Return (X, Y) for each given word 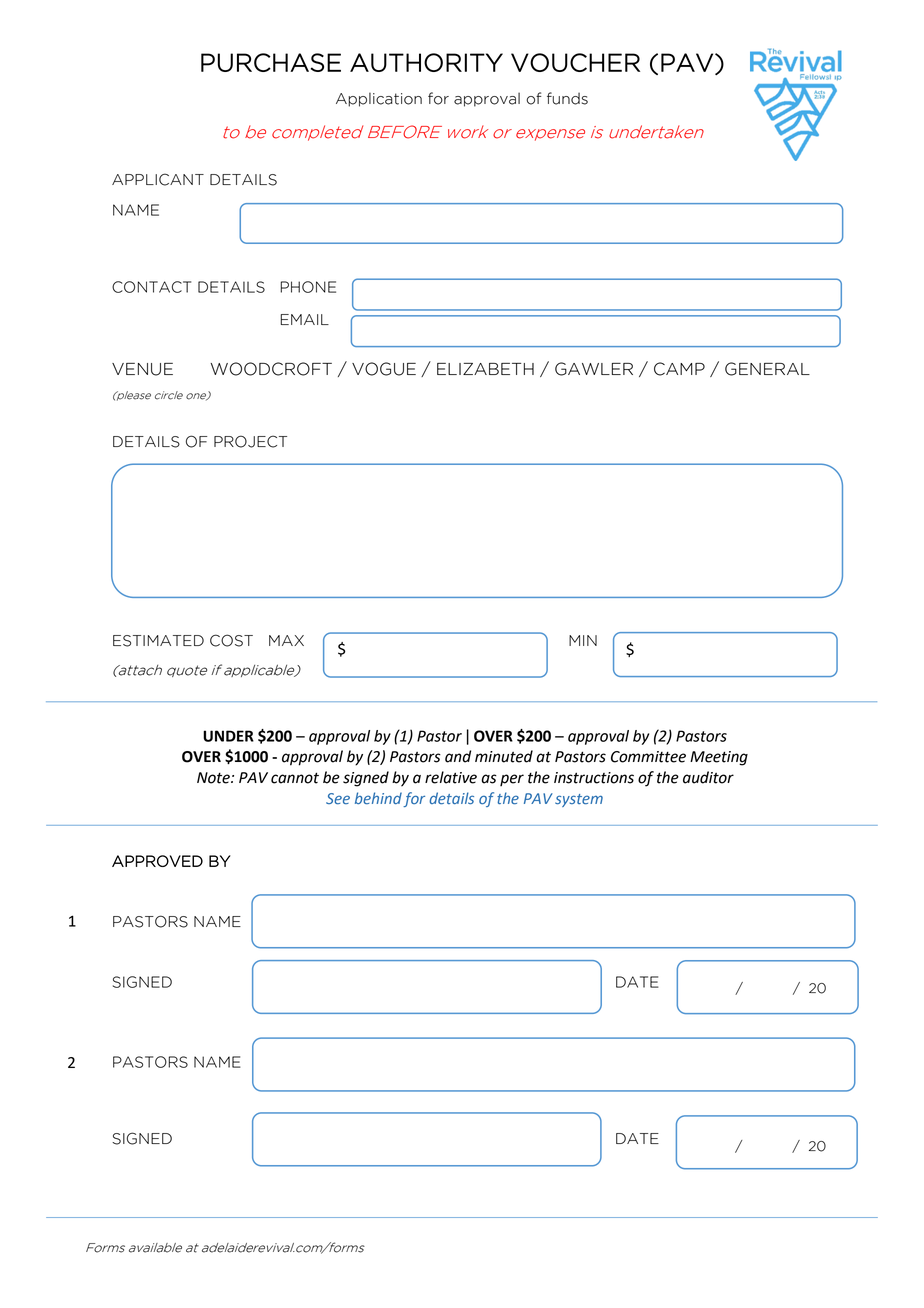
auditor (708, 777)
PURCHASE (271, 62)
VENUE (142, 369)
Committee (648, 757)
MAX (286, 640)
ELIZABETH (485, 369)
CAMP (679, 369)
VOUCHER (575, 62)
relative (451, 777)
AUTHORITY (426, 62)
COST (231, 640)
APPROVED (157, 861)
